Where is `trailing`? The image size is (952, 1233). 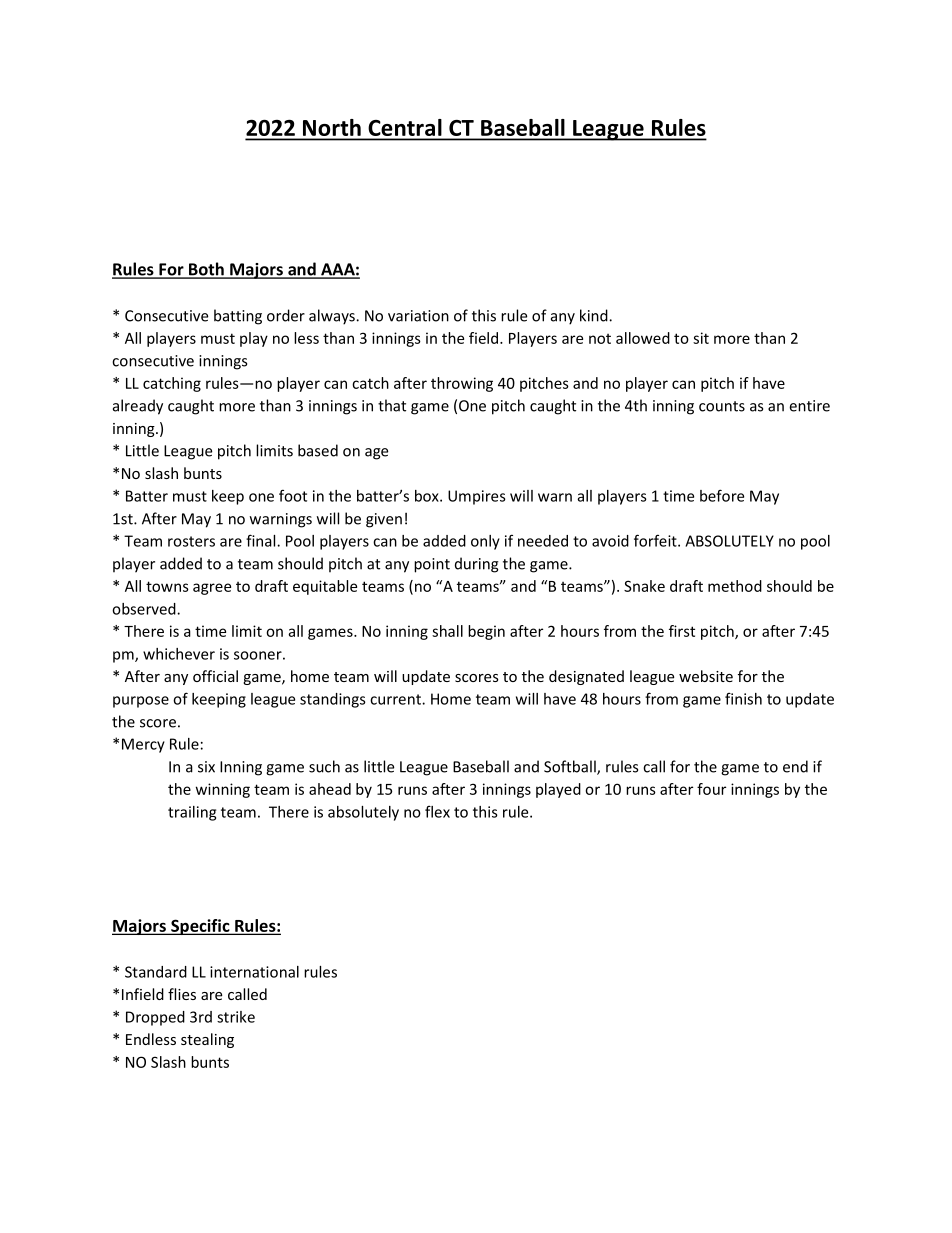
trailing is located at coordinates (192, 813).
